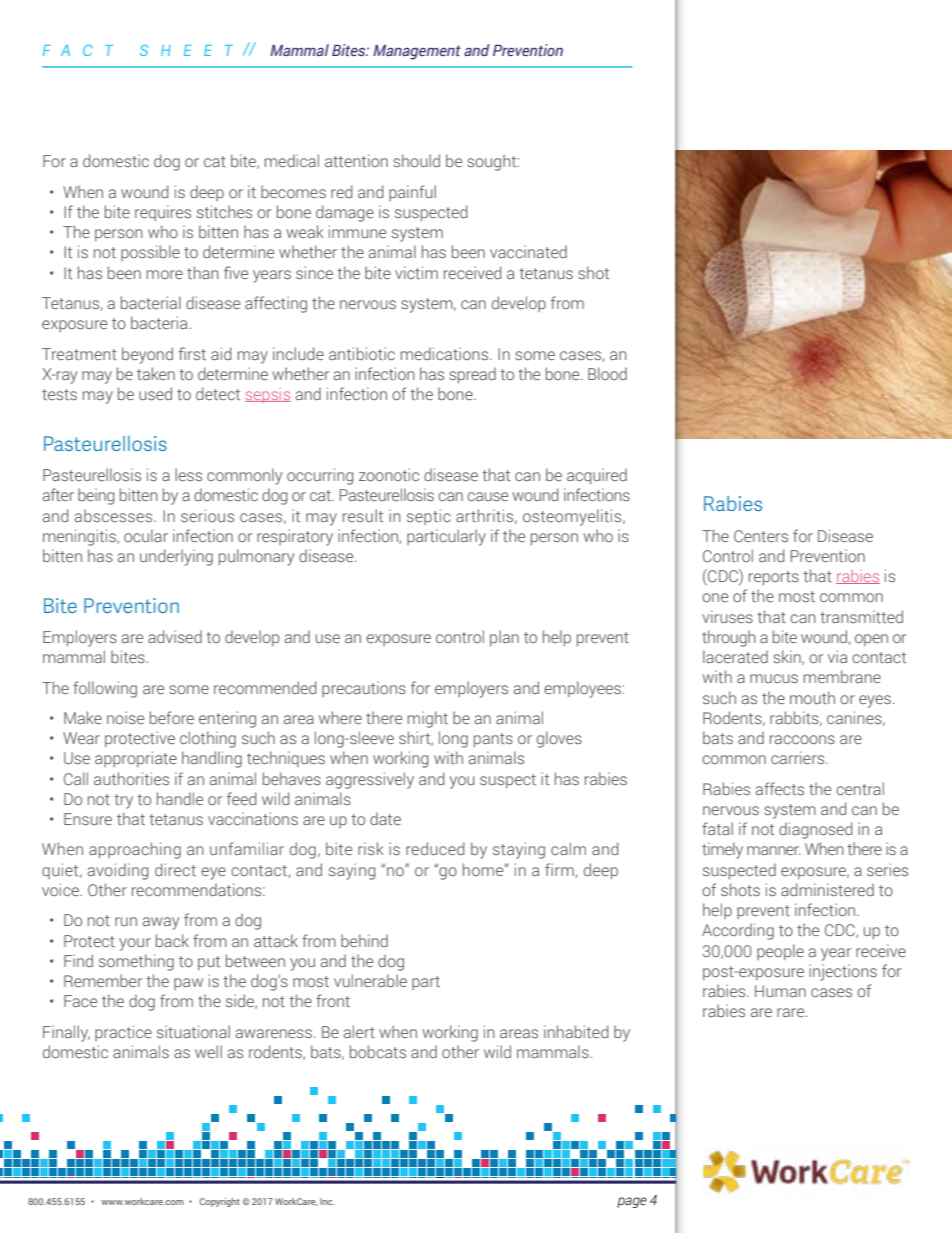 This page has height=1233, width=952. Describe the element at coordinates (632, 1202) in the page. I see `page` at that location.
